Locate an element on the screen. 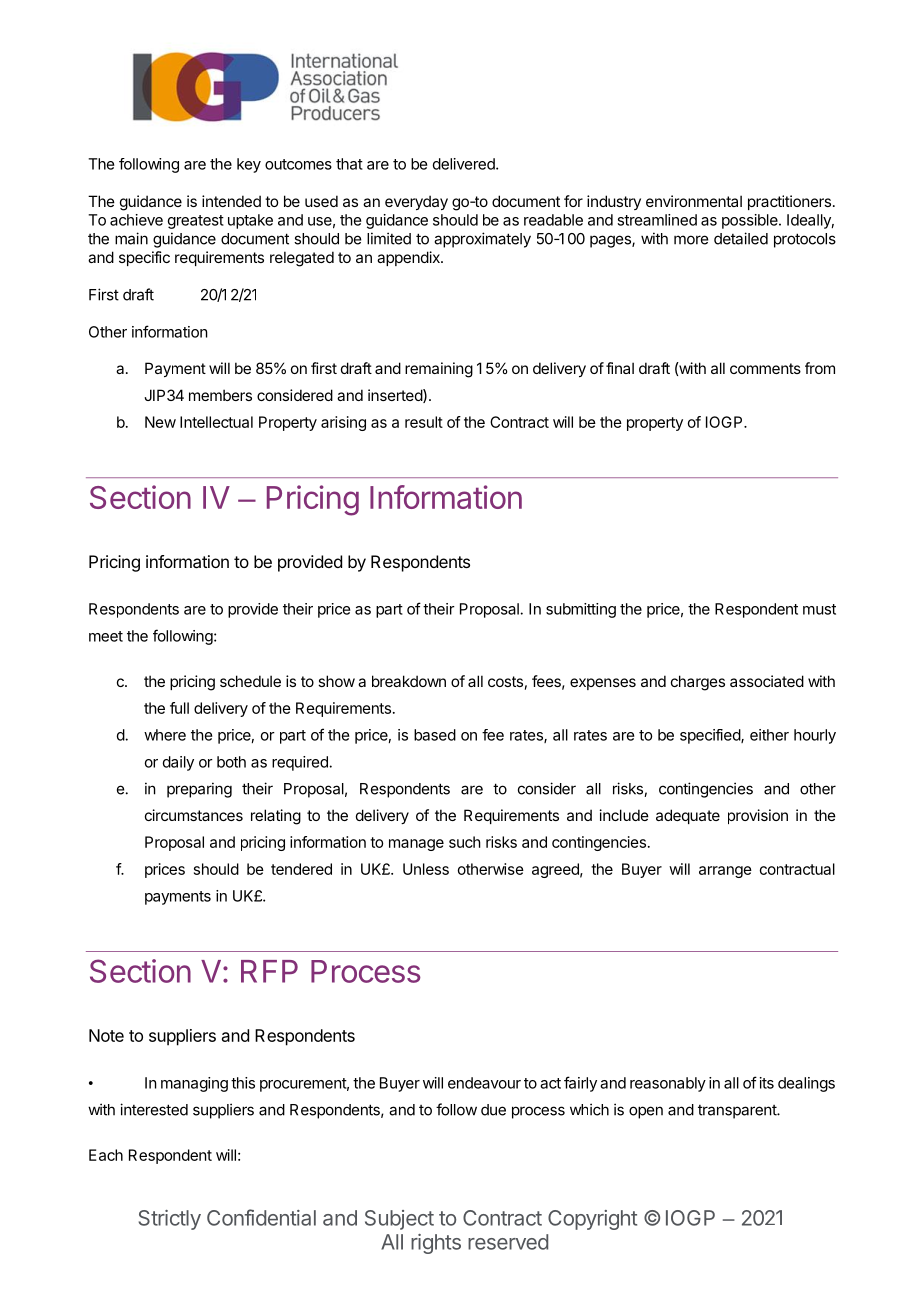  Strictly is located at coordinates (170, 1220).
